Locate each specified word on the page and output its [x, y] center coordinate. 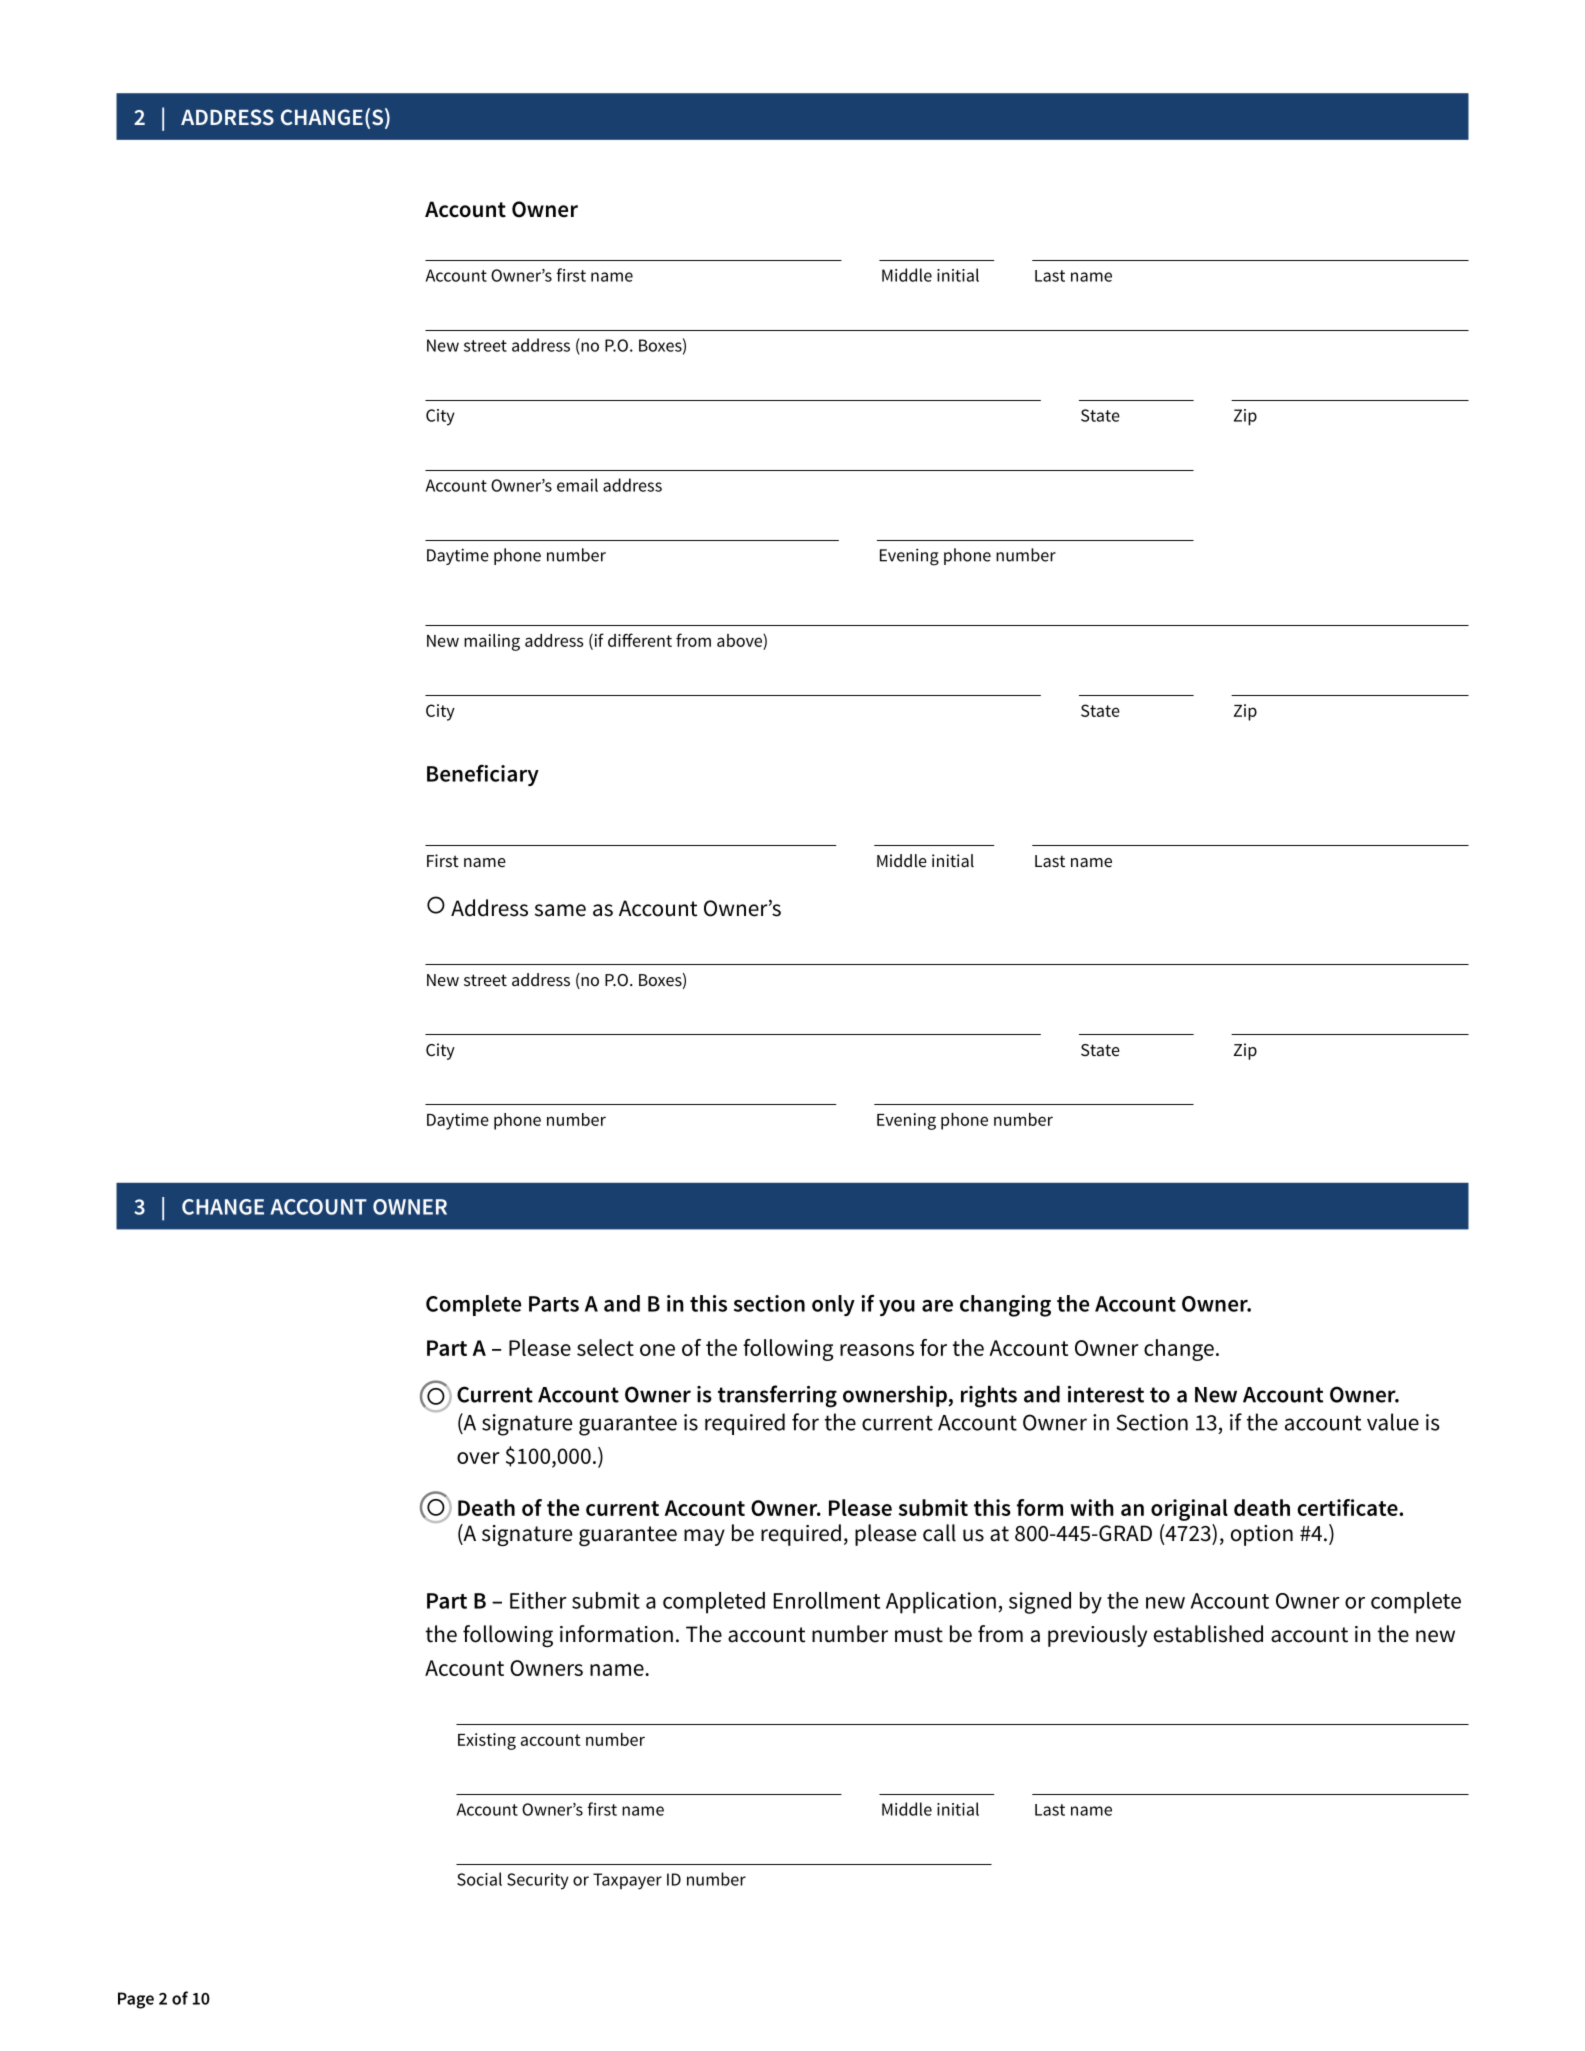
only [833, 1305]
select [605, 1347]
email [577, 485]
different [640, 640]
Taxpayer [627, 1881]
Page [136, 2000]
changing [1005, 1306]
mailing [492, 642]
